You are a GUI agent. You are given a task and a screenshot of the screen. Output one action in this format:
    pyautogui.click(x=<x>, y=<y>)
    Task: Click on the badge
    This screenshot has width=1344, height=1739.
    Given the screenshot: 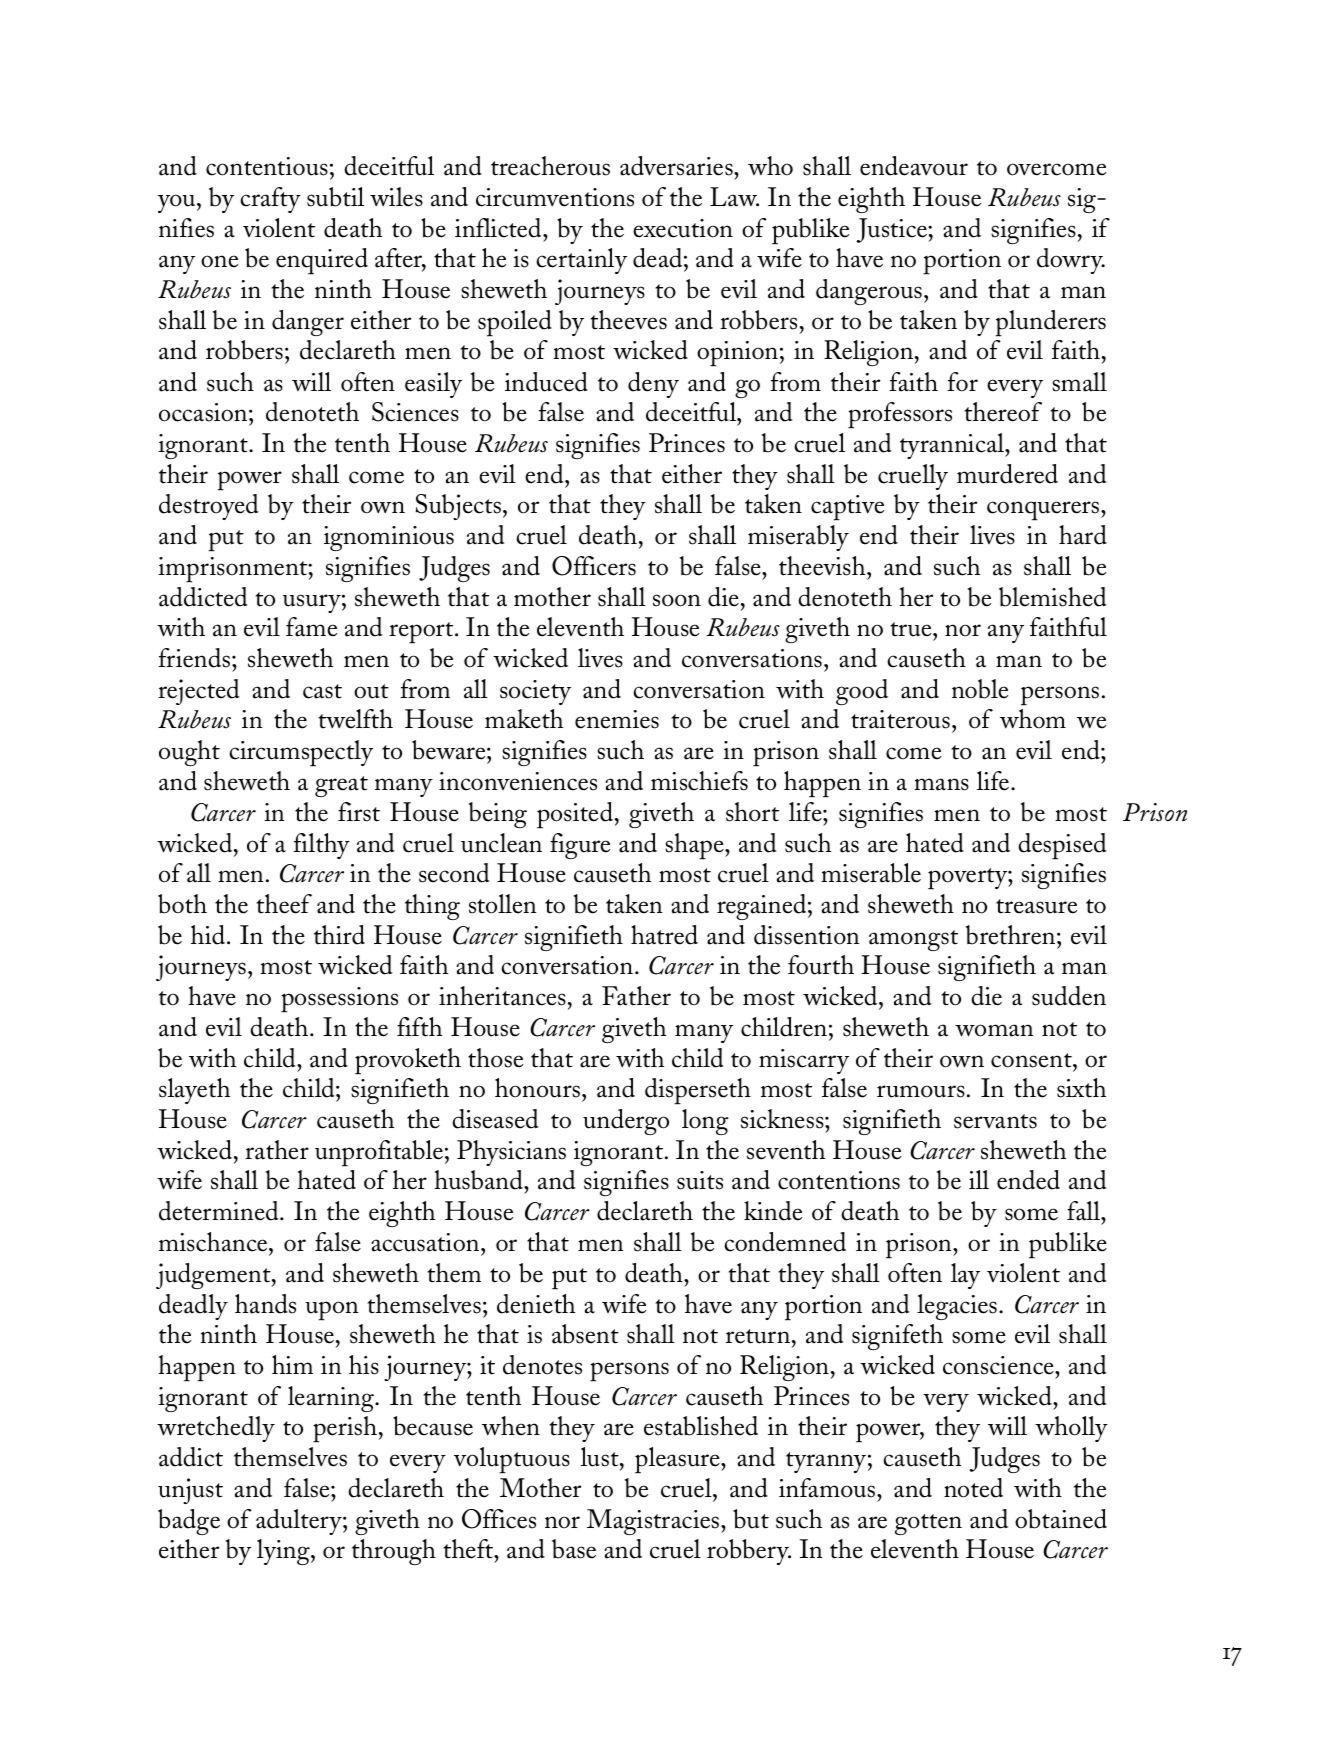 What is the action you would take?
    pyautogui.click(x=189, y=1522)
